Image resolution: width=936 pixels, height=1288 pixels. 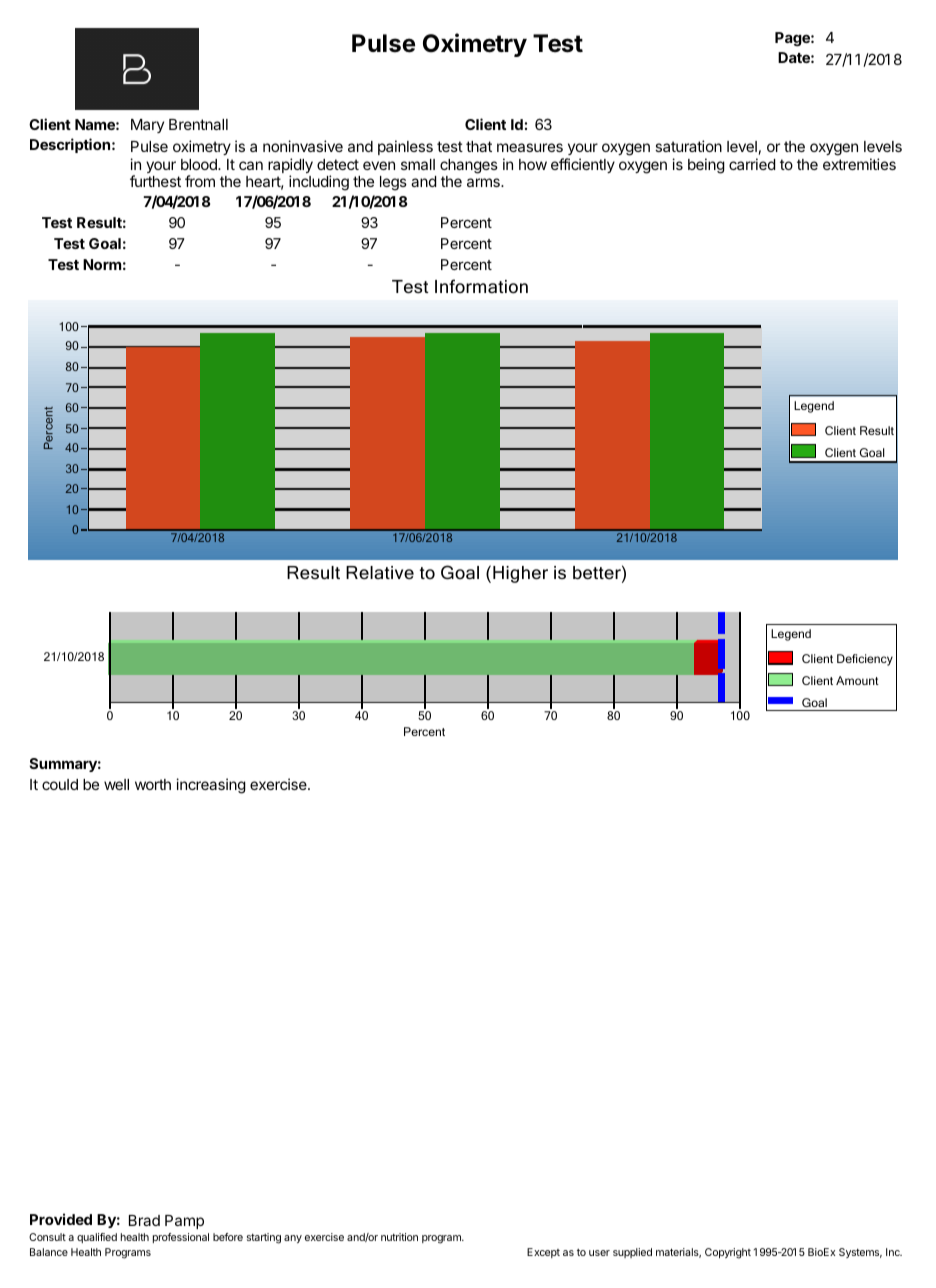 What do you see at coordinates (752, 164) in the screenshot?
I see `carried` at bounding box center [752, 164].
